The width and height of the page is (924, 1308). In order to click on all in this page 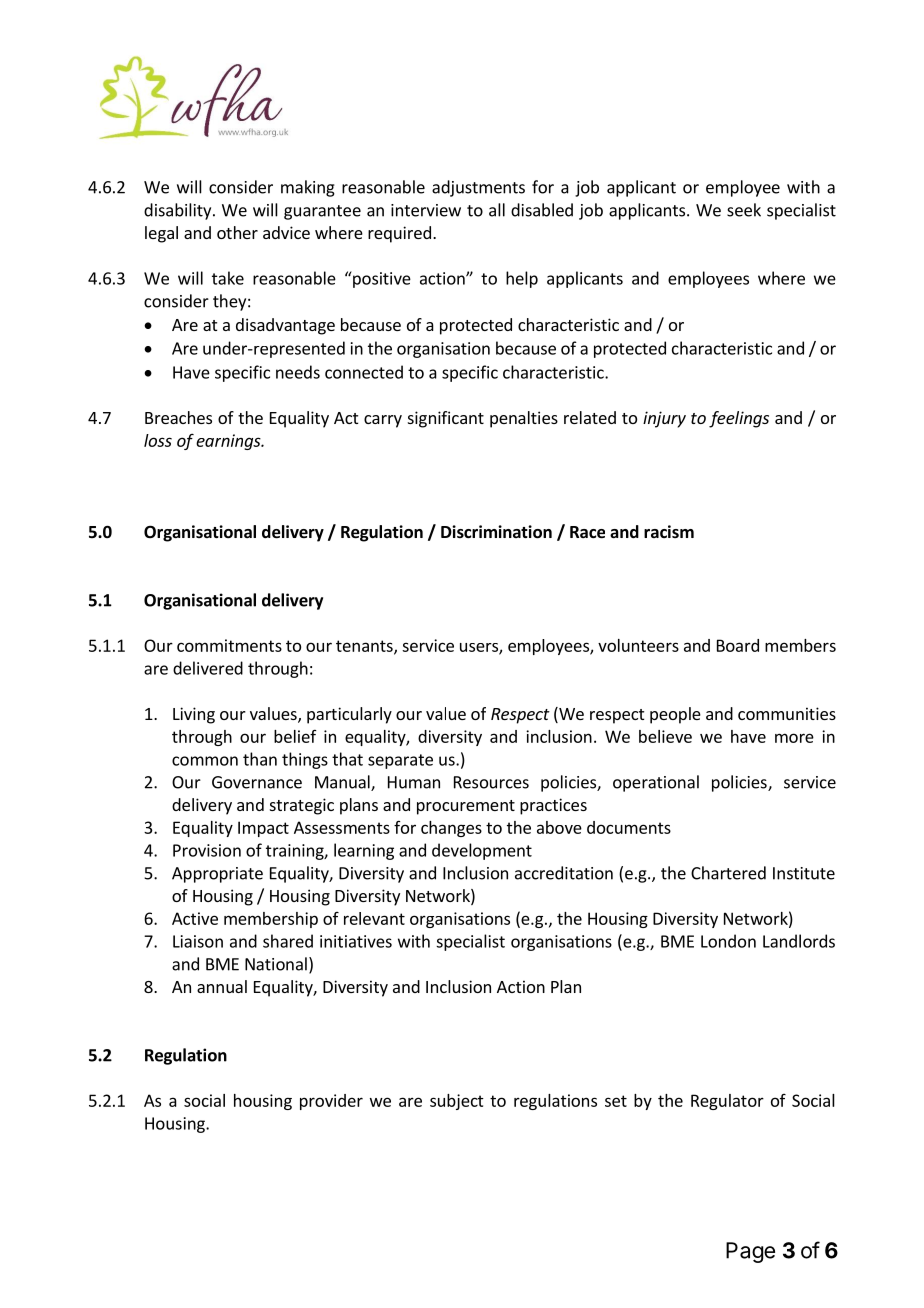, I will do `click(497, 210)`.
